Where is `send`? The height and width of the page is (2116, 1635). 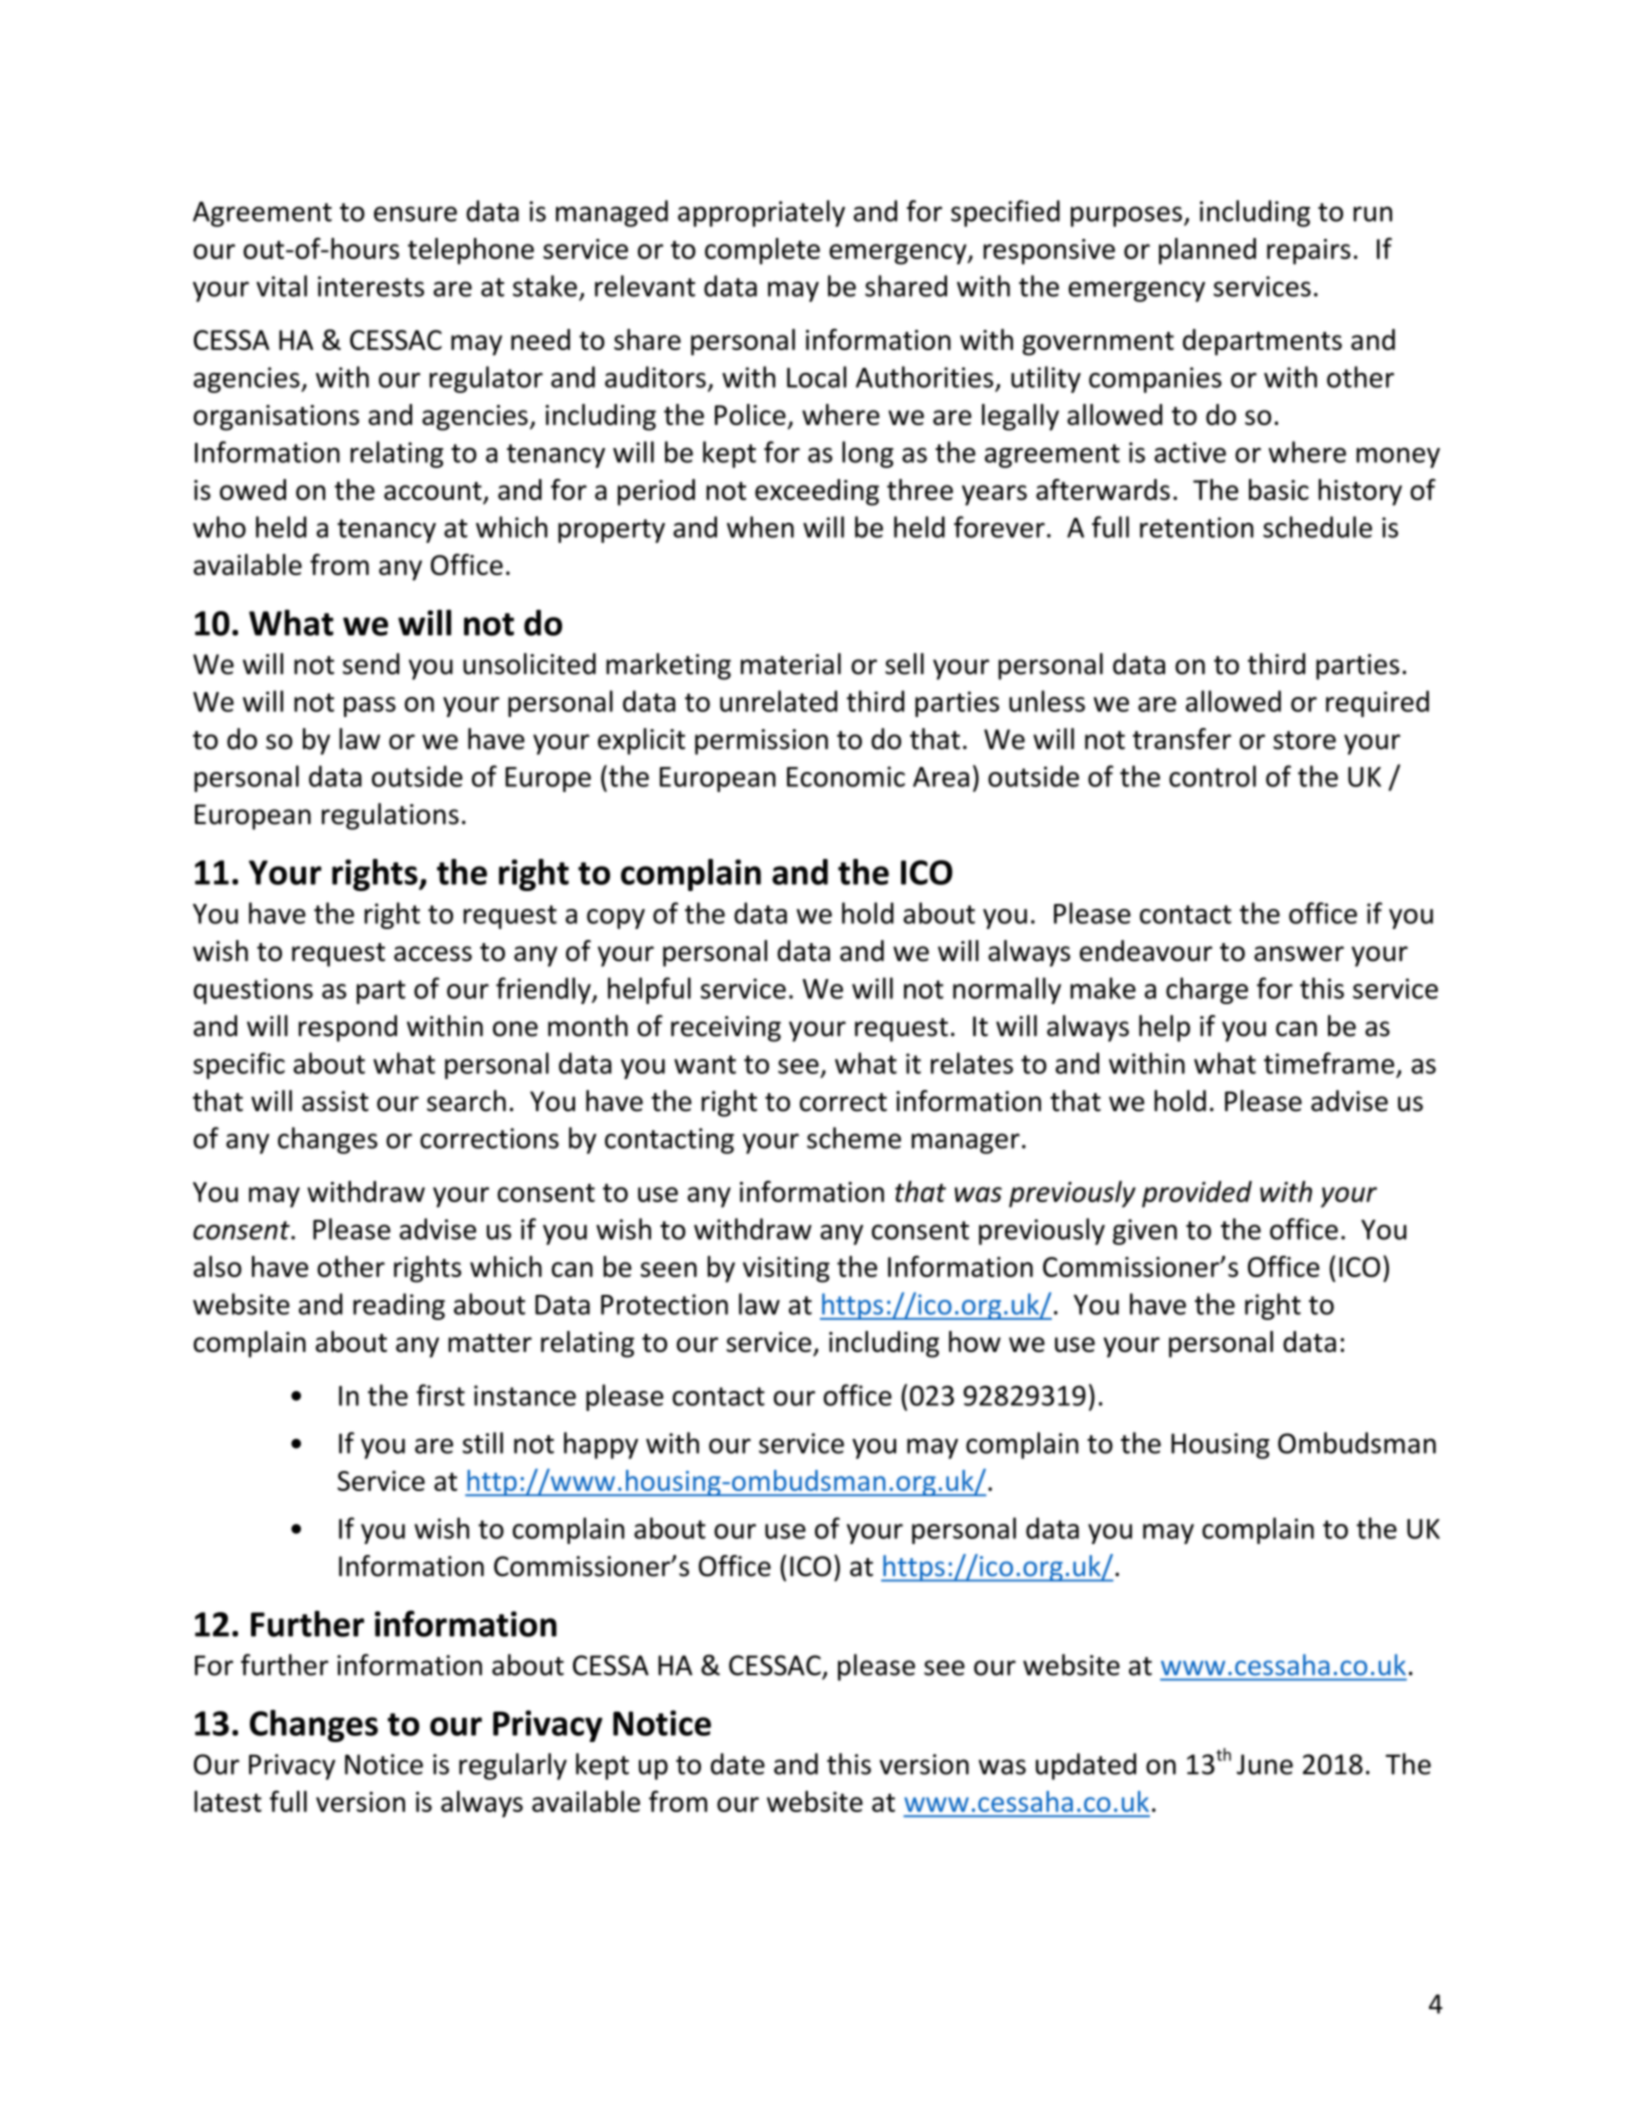
send is located at coordinates (371, 664).
